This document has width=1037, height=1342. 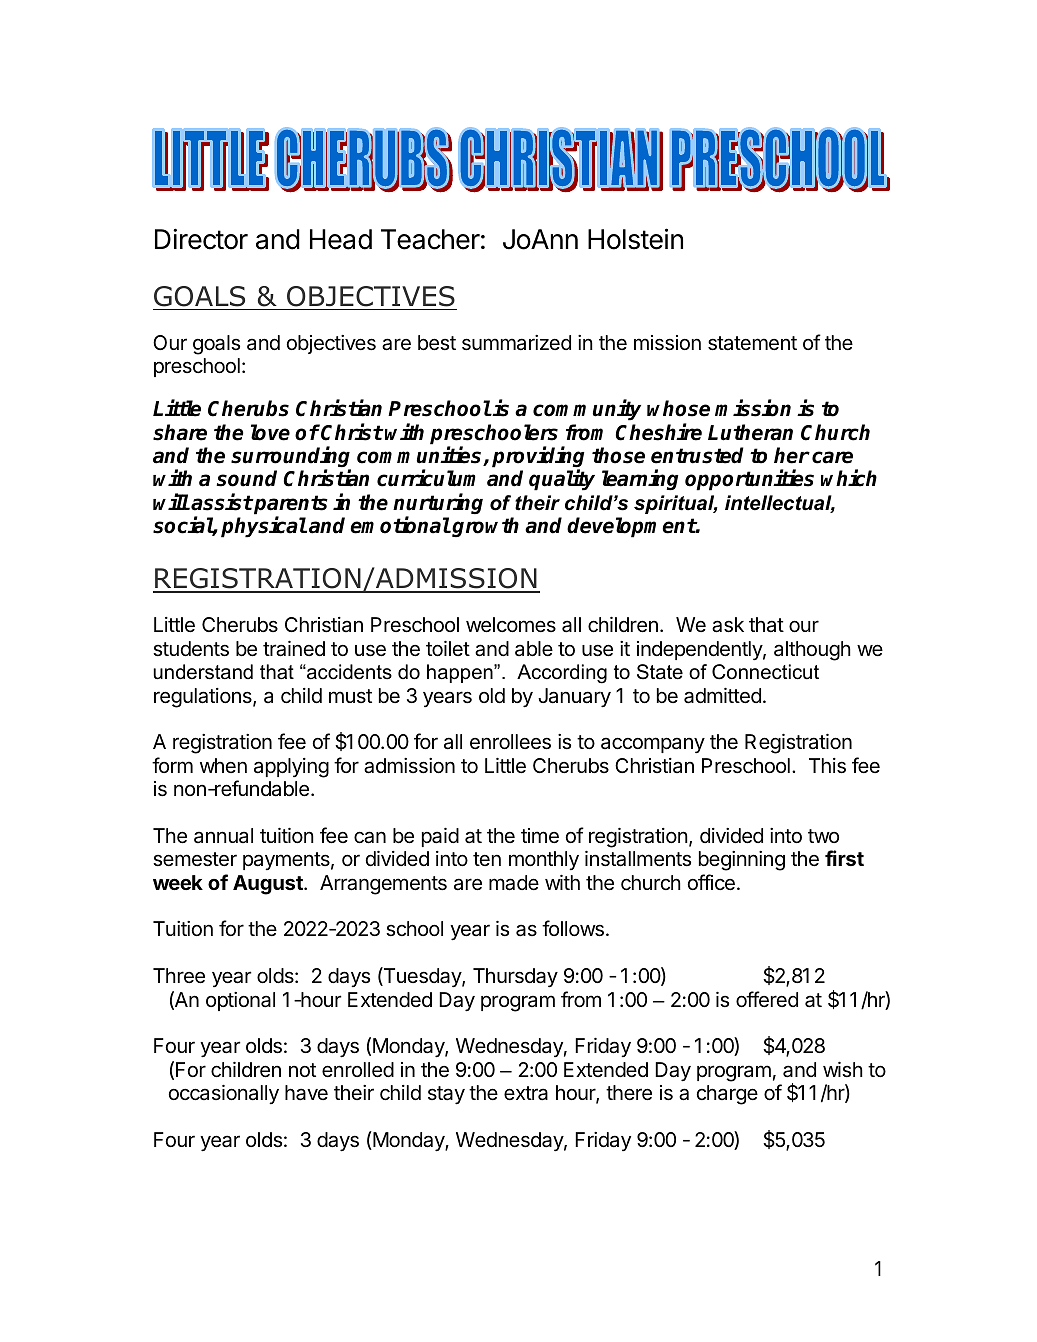 I want to click on growth, so click(x=484, y=527).
